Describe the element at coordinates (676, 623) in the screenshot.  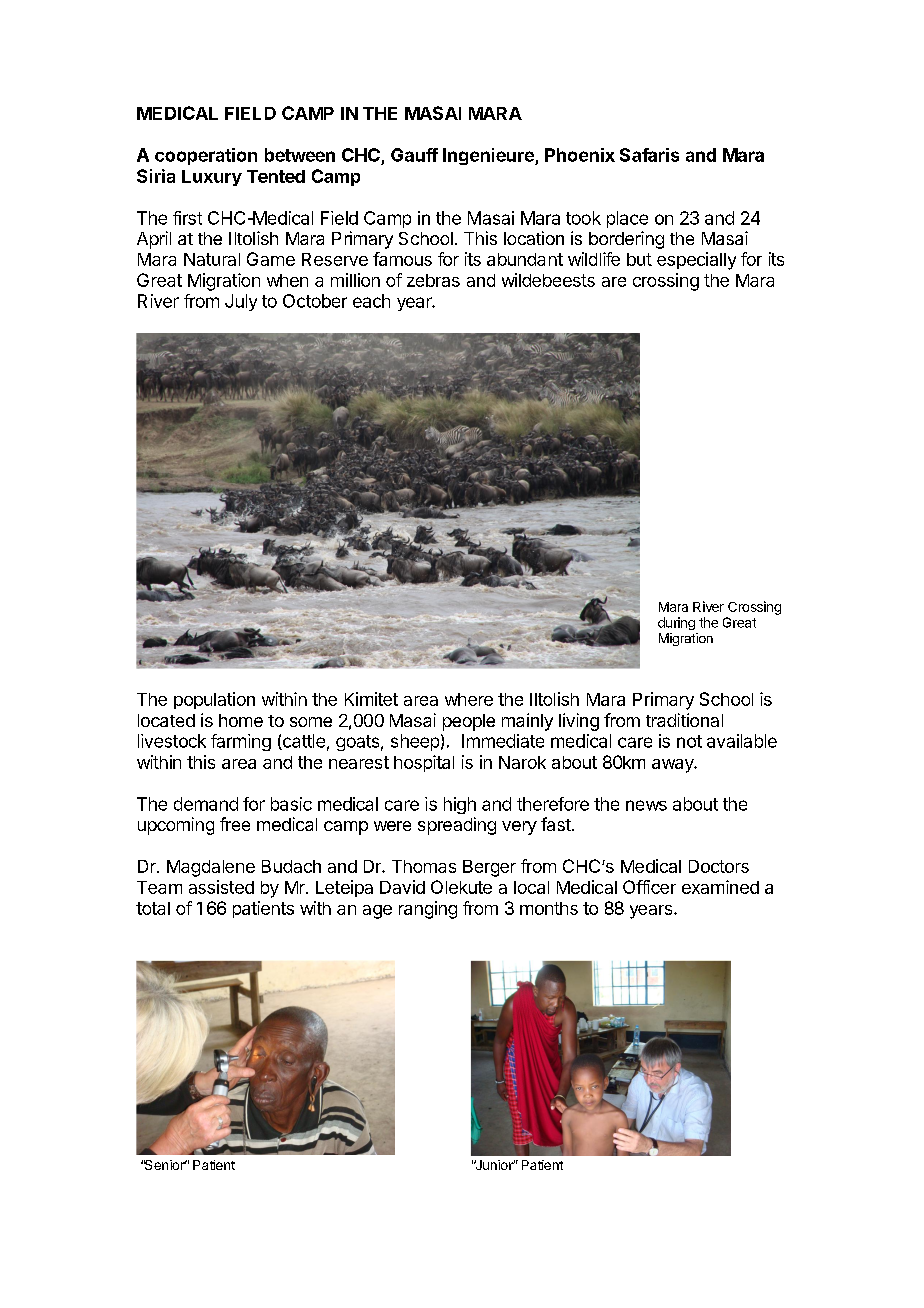
I see `during` at that location.
